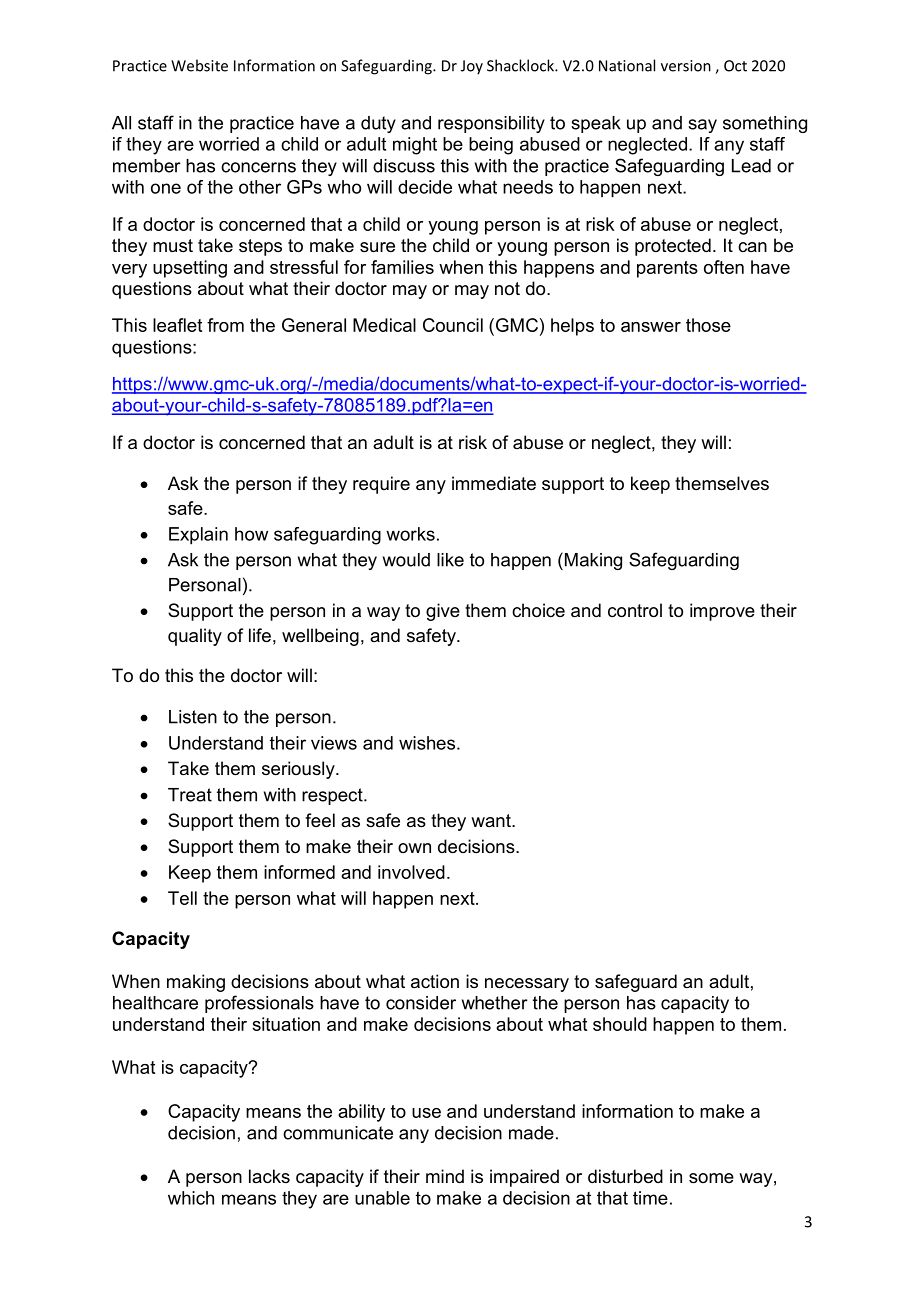 The image size is (924, 1308). I want to click on control, so click(635, 610).
